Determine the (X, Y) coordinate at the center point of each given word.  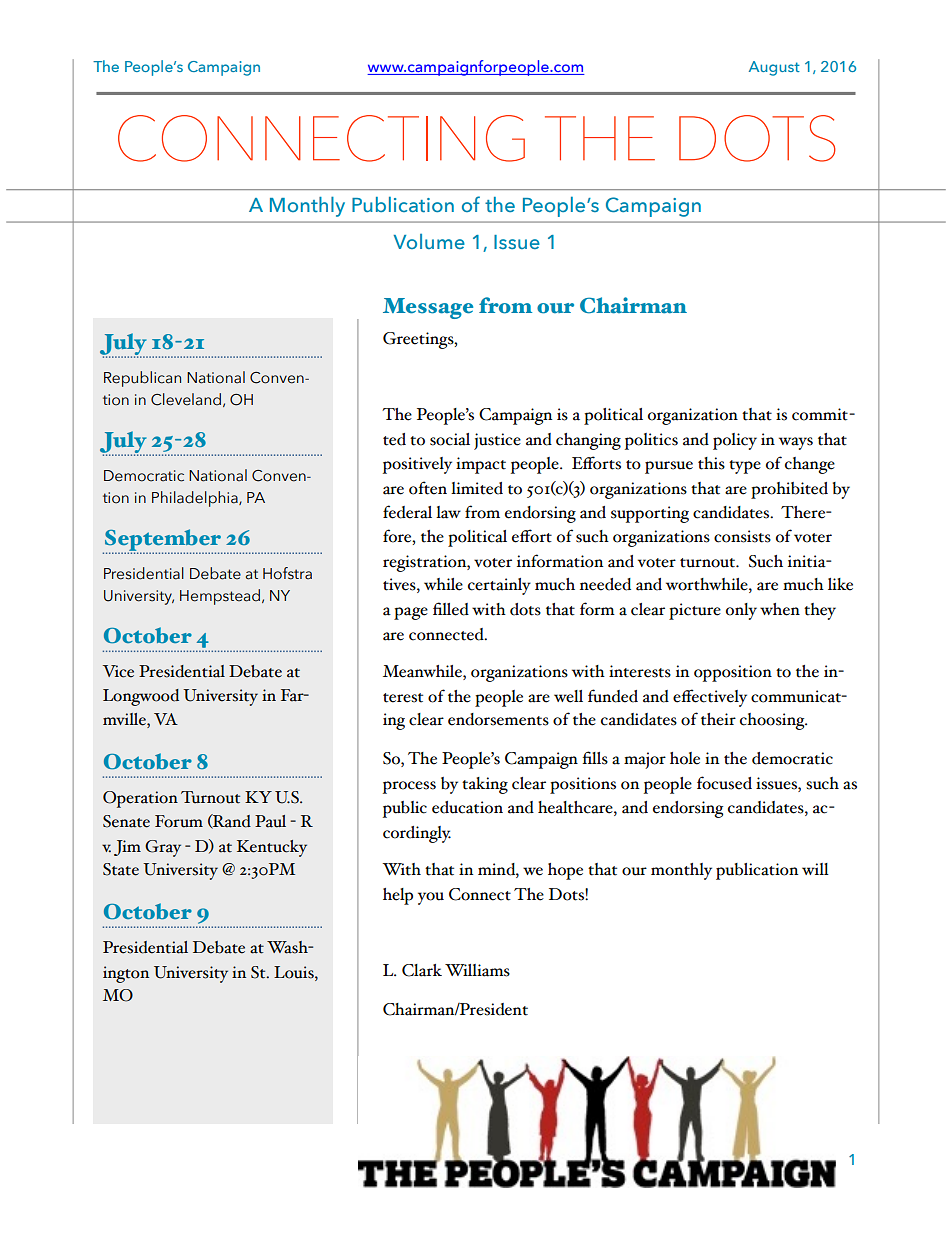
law (448, 512)
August (774, 68)
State (121, 869)
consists (742, 536)
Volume (429, 241)
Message (428, 308)
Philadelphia (196, 499)
